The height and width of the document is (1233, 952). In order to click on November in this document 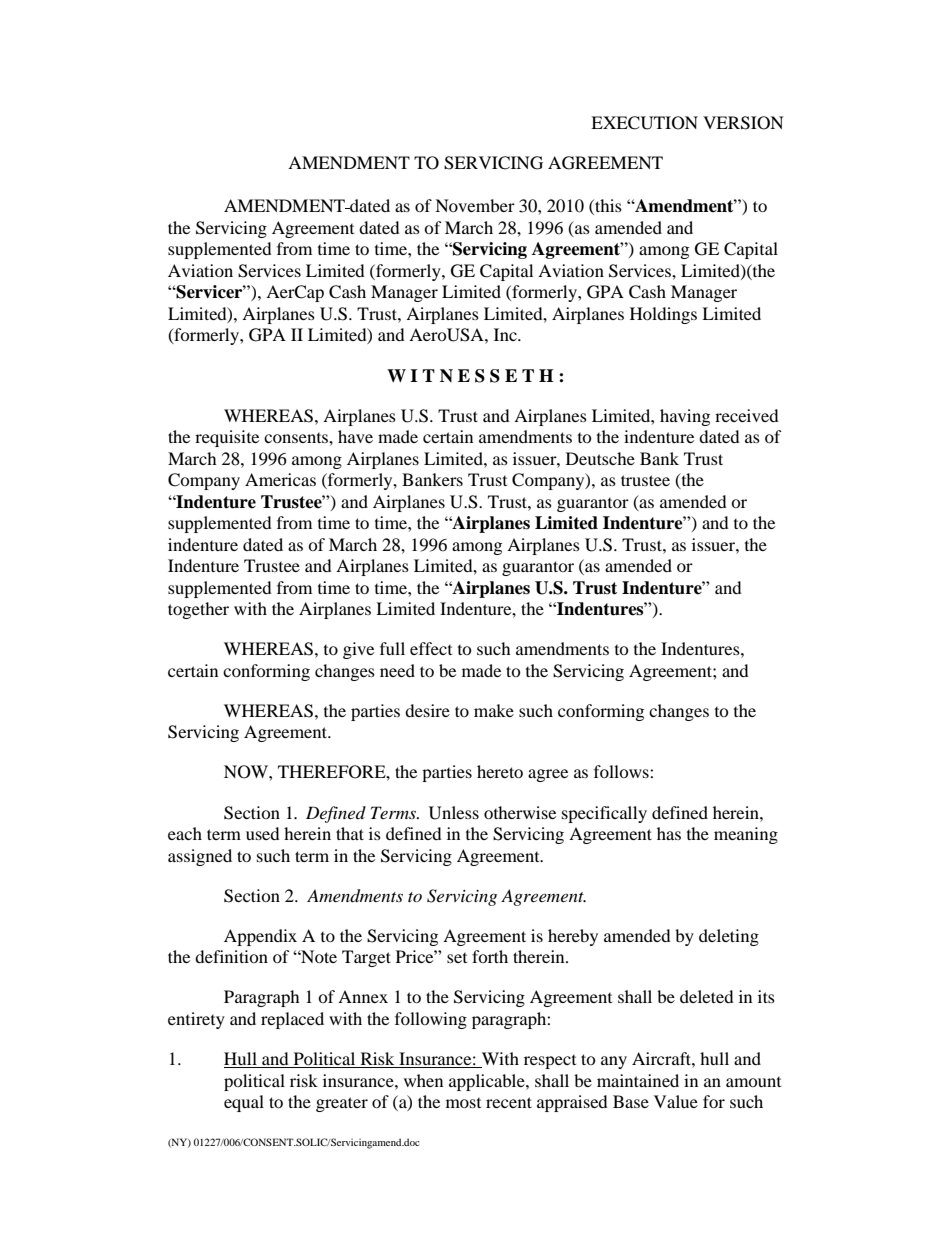, I will do `click(475, 205)`.
